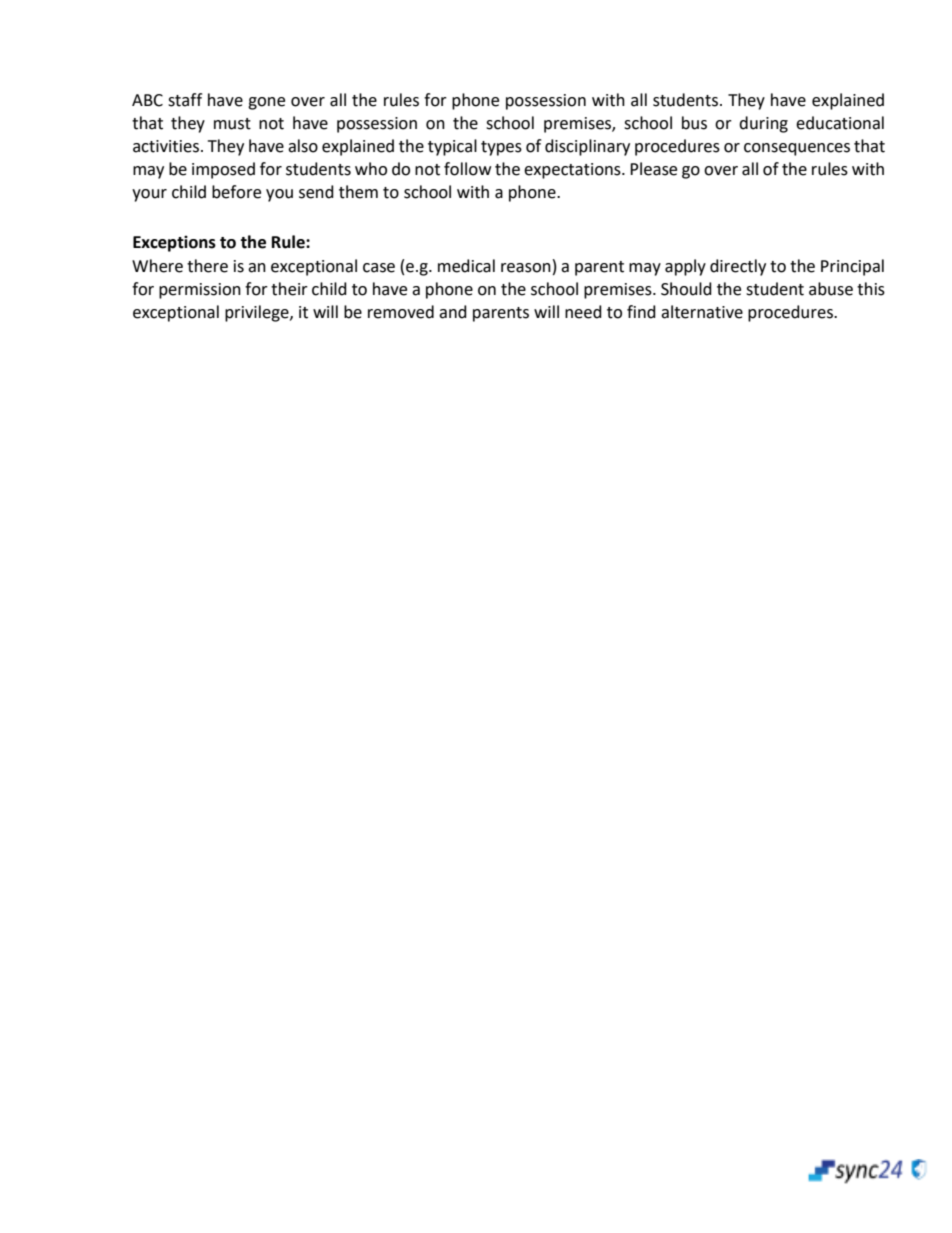 This screenshot has height=1233, width=952. What do you see at coordinates (573, 171) in the screenshot?
I see `expectations` at bounding box center [573, 171].
